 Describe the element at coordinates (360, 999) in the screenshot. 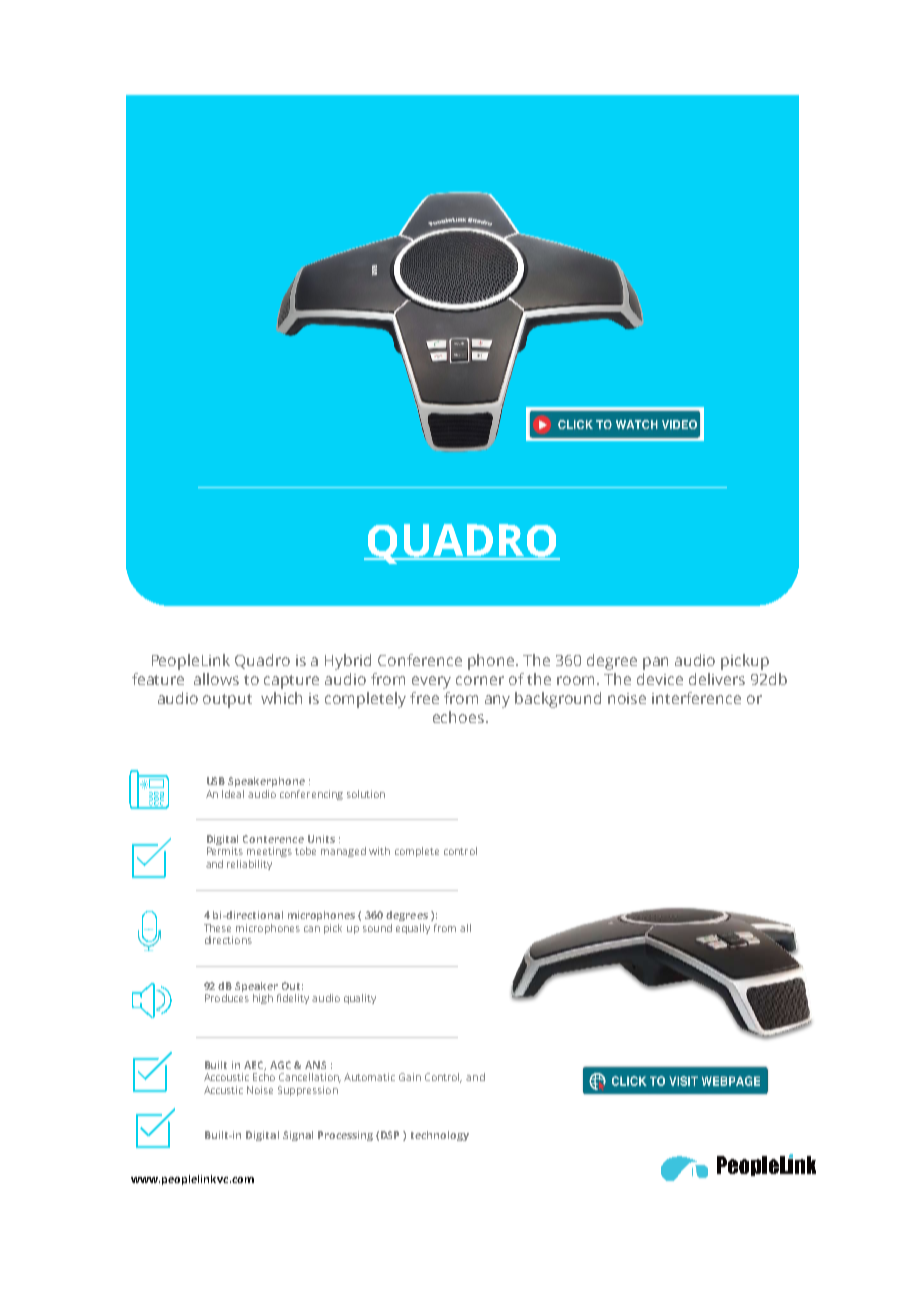

I see `quality` at that location.
